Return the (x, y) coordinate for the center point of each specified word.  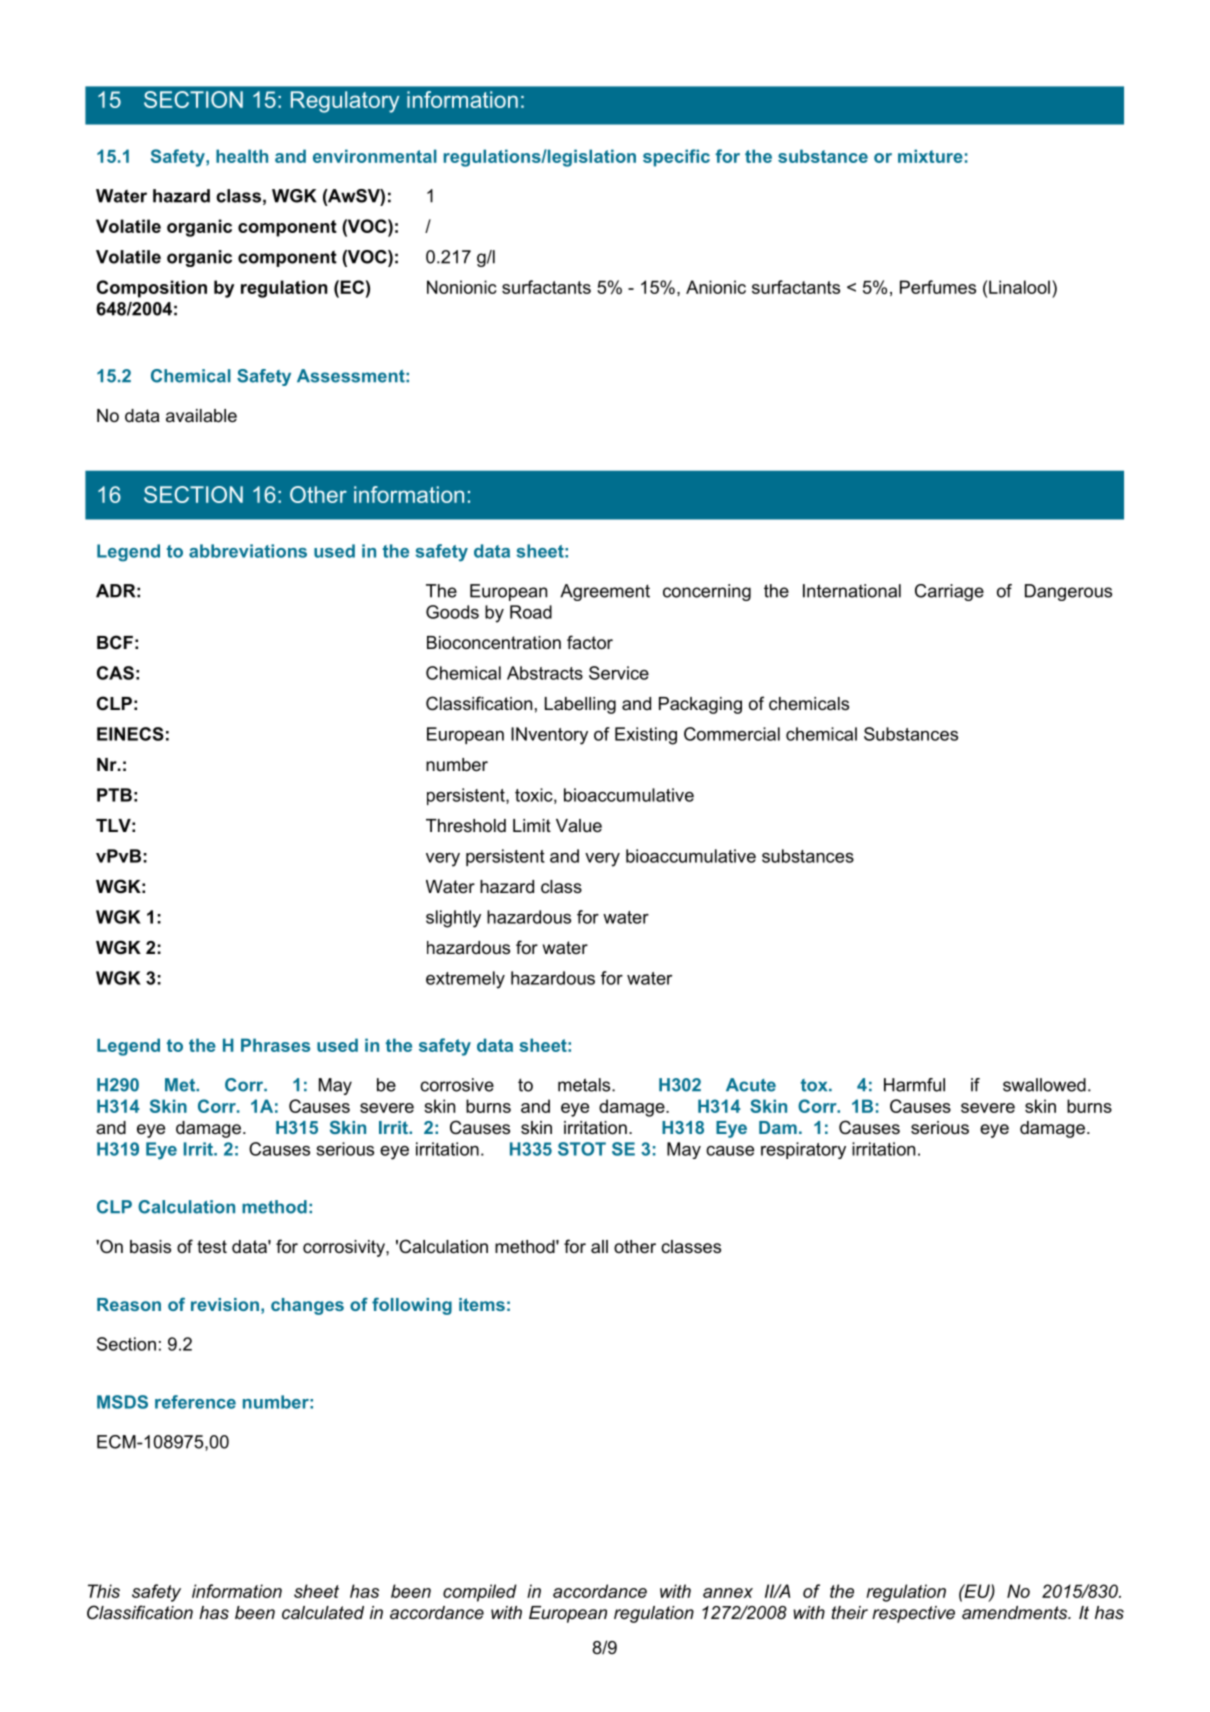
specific (676, 158)
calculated (323, 1612)
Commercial (732, 734)
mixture (930, 156)
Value (579, 826)
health (242, 156)
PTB (114, 795)
